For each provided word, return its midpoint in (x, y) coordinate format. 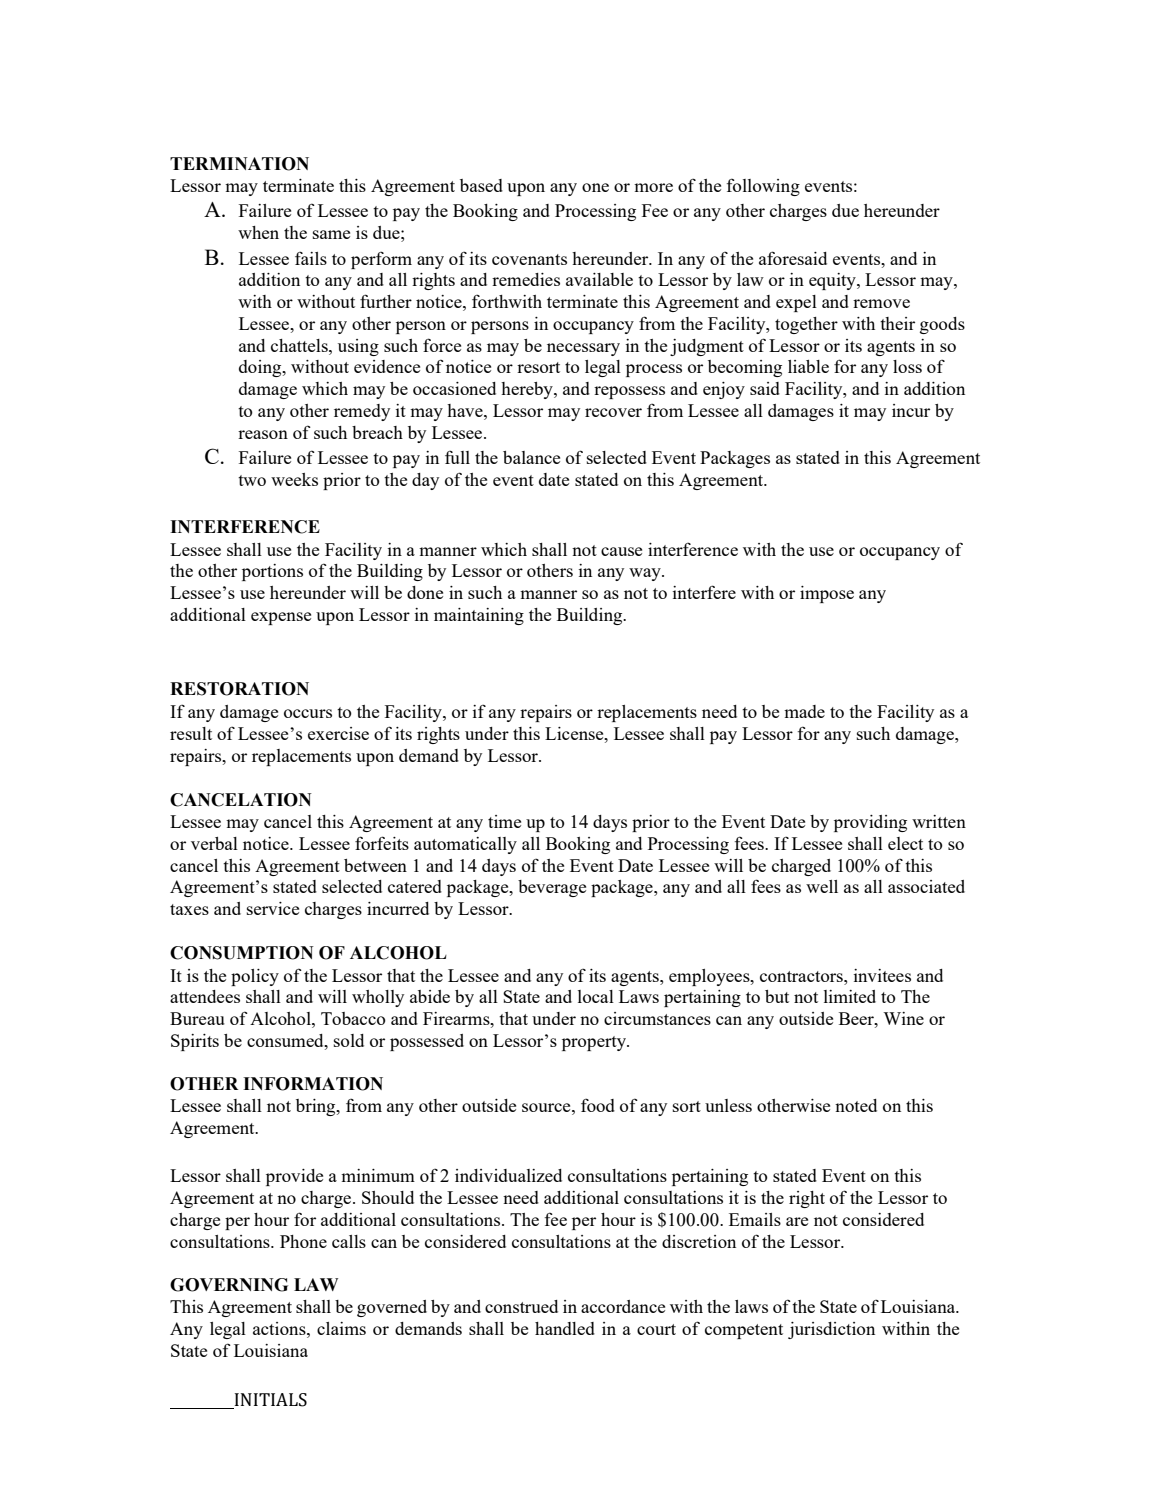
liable (808, 366)
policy (255, 977)
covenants (529, 259)
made (804, 711)
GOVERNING (229, 1285)
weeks (294, 479)
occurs (308, 713)
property (595, 1043)
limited (850, 996)
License (575, 733)
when (258, 232)
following (763, 187)
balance (531, 457)
